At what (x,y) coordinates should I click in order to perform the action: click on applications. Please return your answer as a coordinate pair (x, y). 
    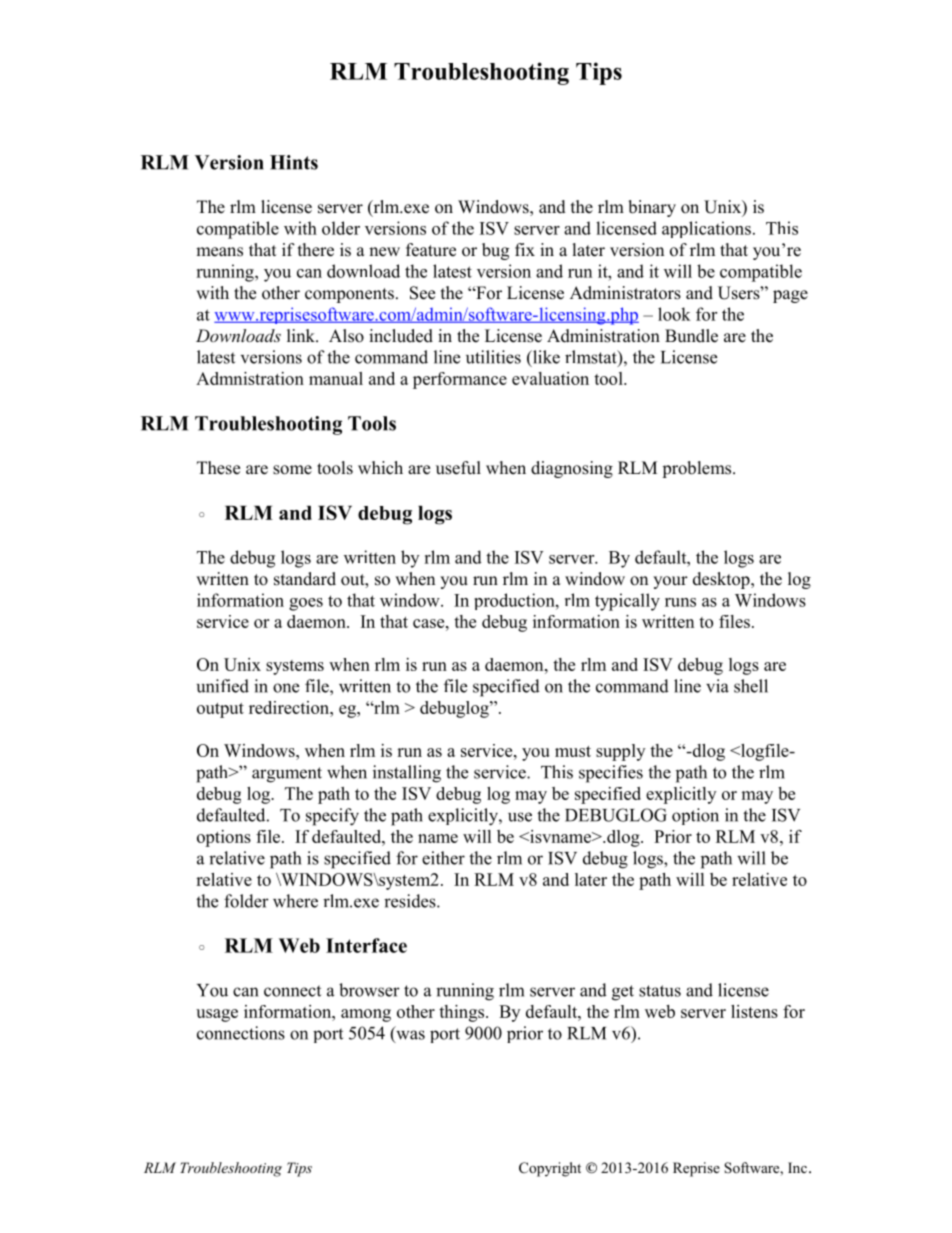
    Looking at the image, I should click on (706, 229).
